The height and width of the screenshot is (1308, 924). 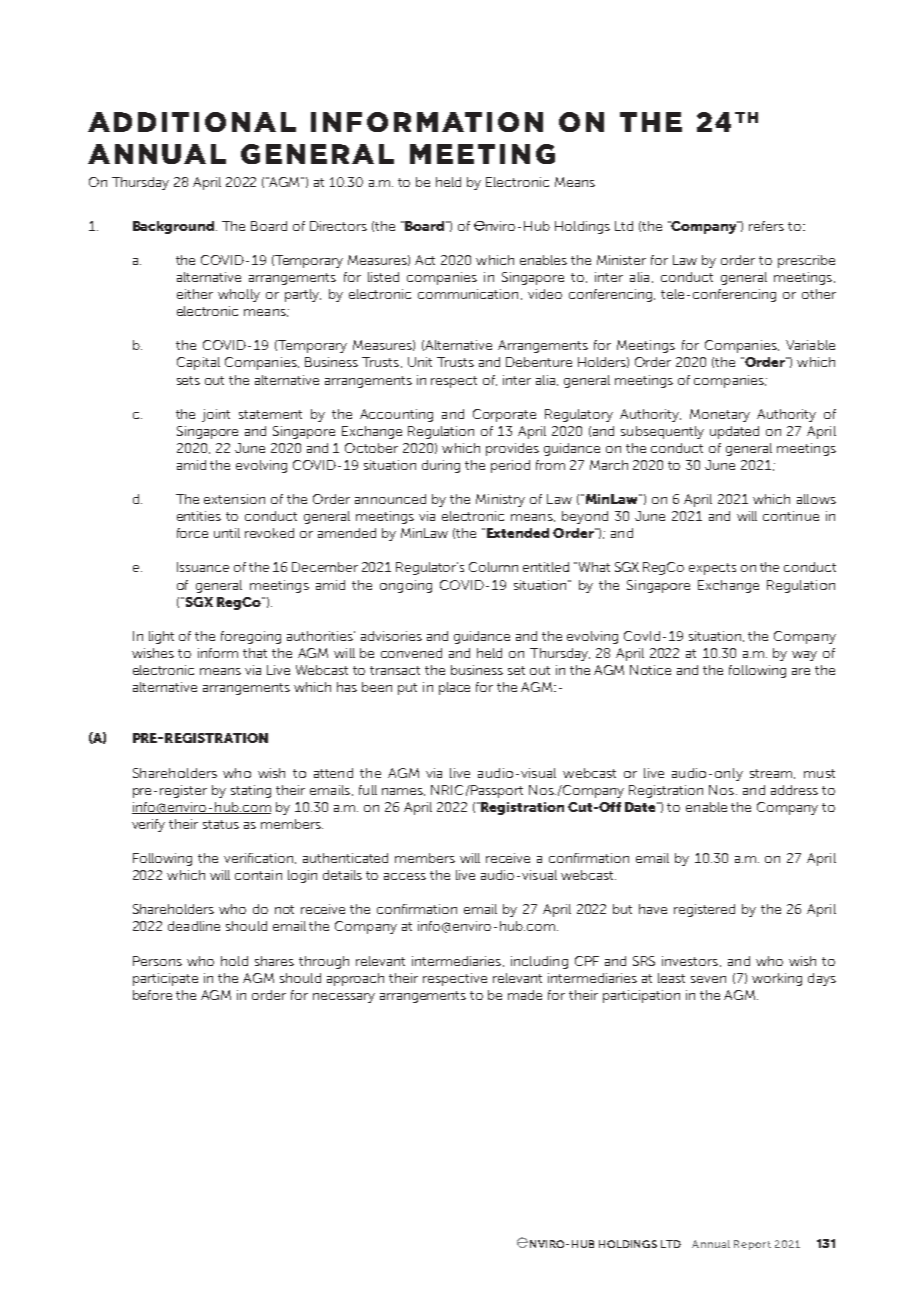 I want to click on that, so click(x=255, y=653).
